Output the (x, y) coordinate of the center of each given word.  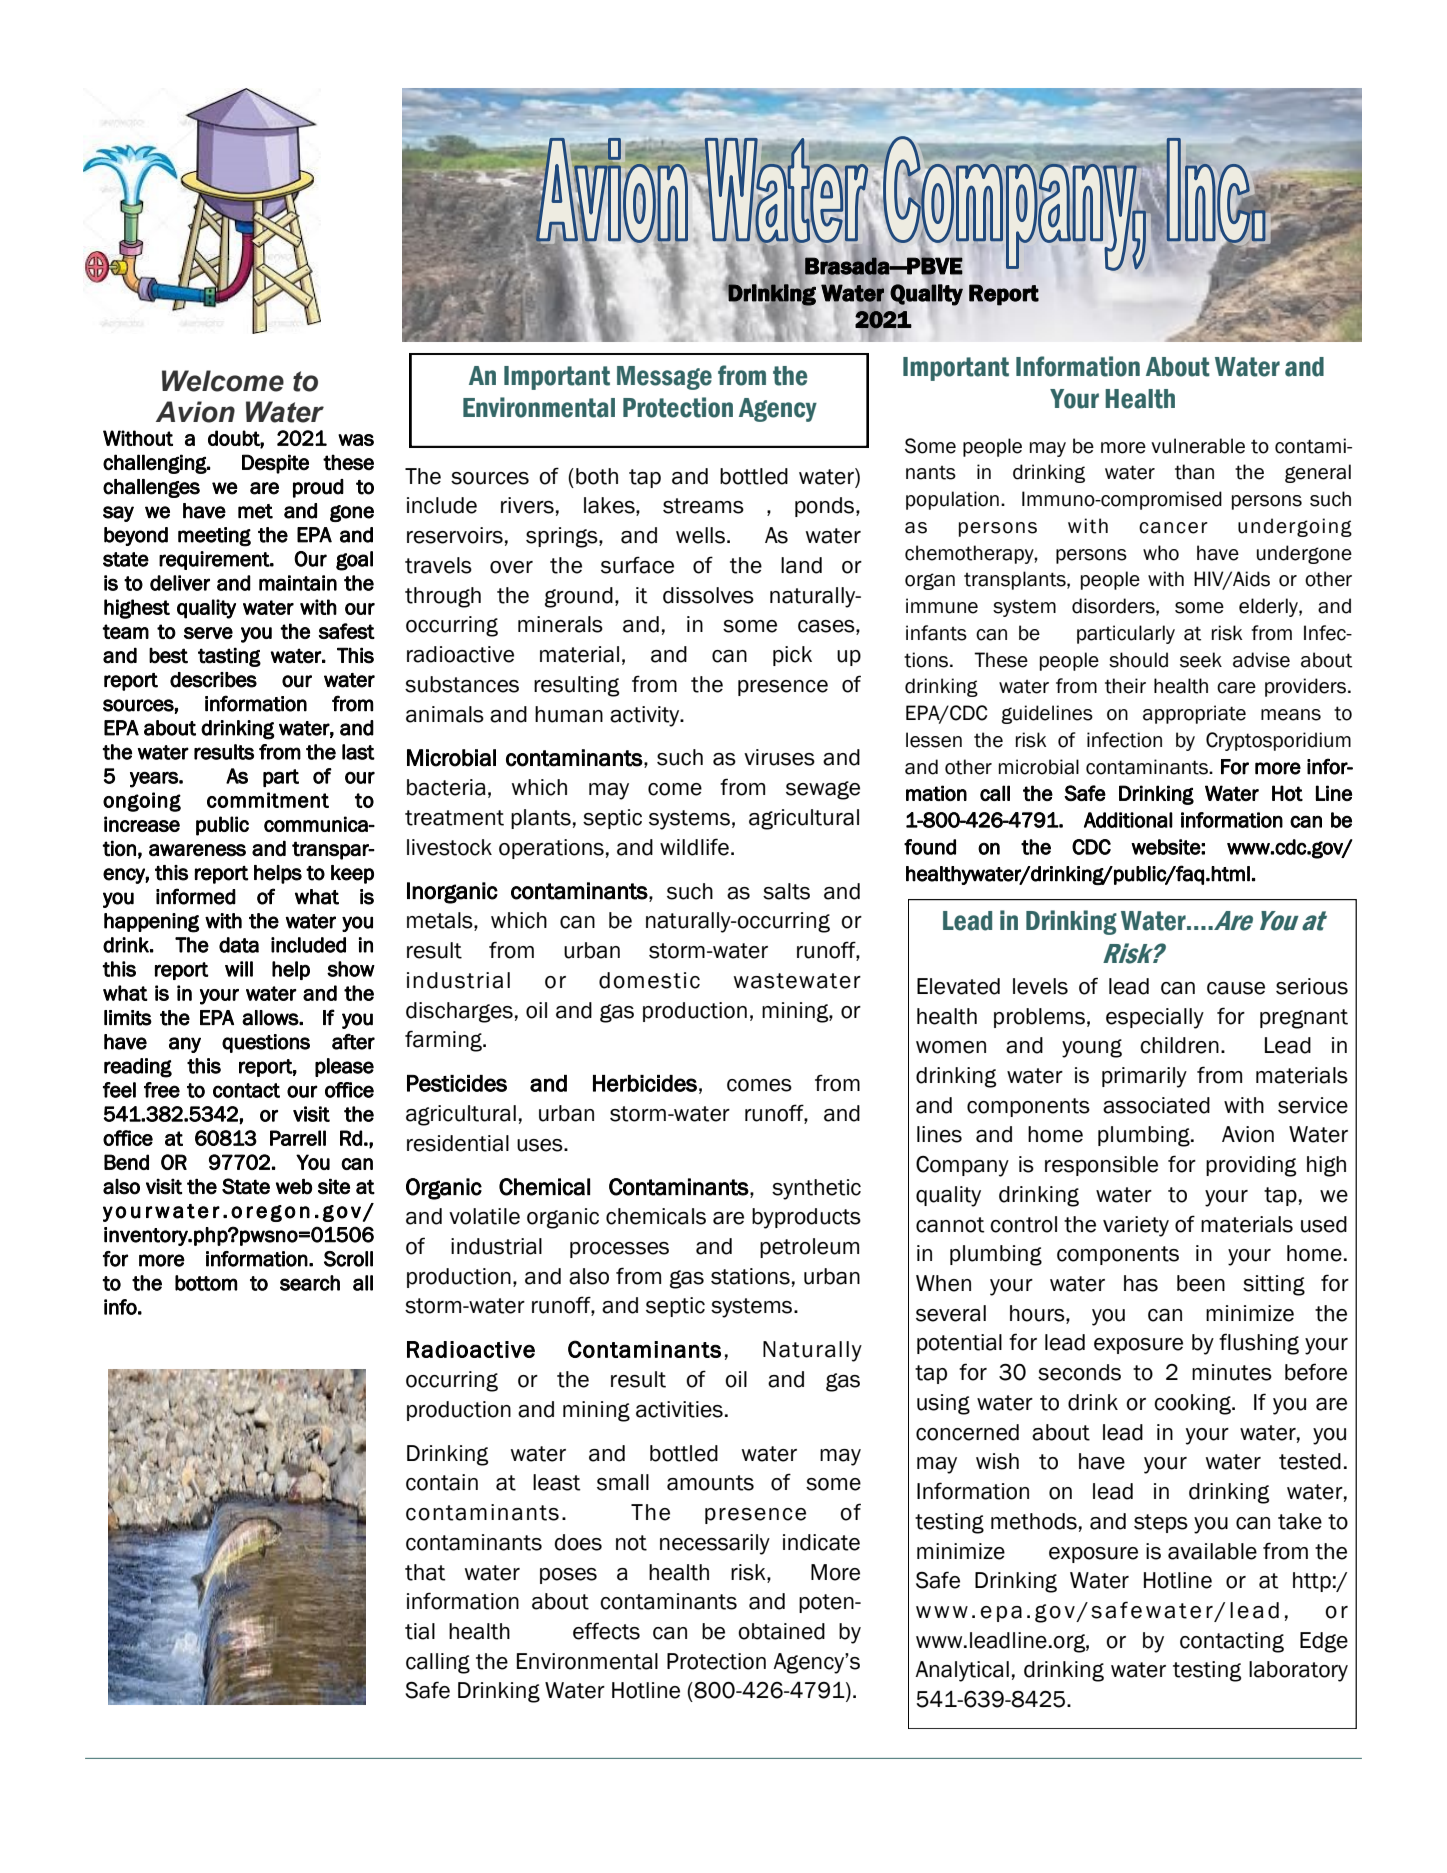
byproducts (806, 1218)
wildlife (694, 847)
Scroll (348, 1259)
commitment (268, 800)
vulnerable (1198, 446)
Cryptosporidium (1278, 741)
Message (664, 378)
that (425, 1572)
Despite (275, 464)
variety (1136, 1226)
